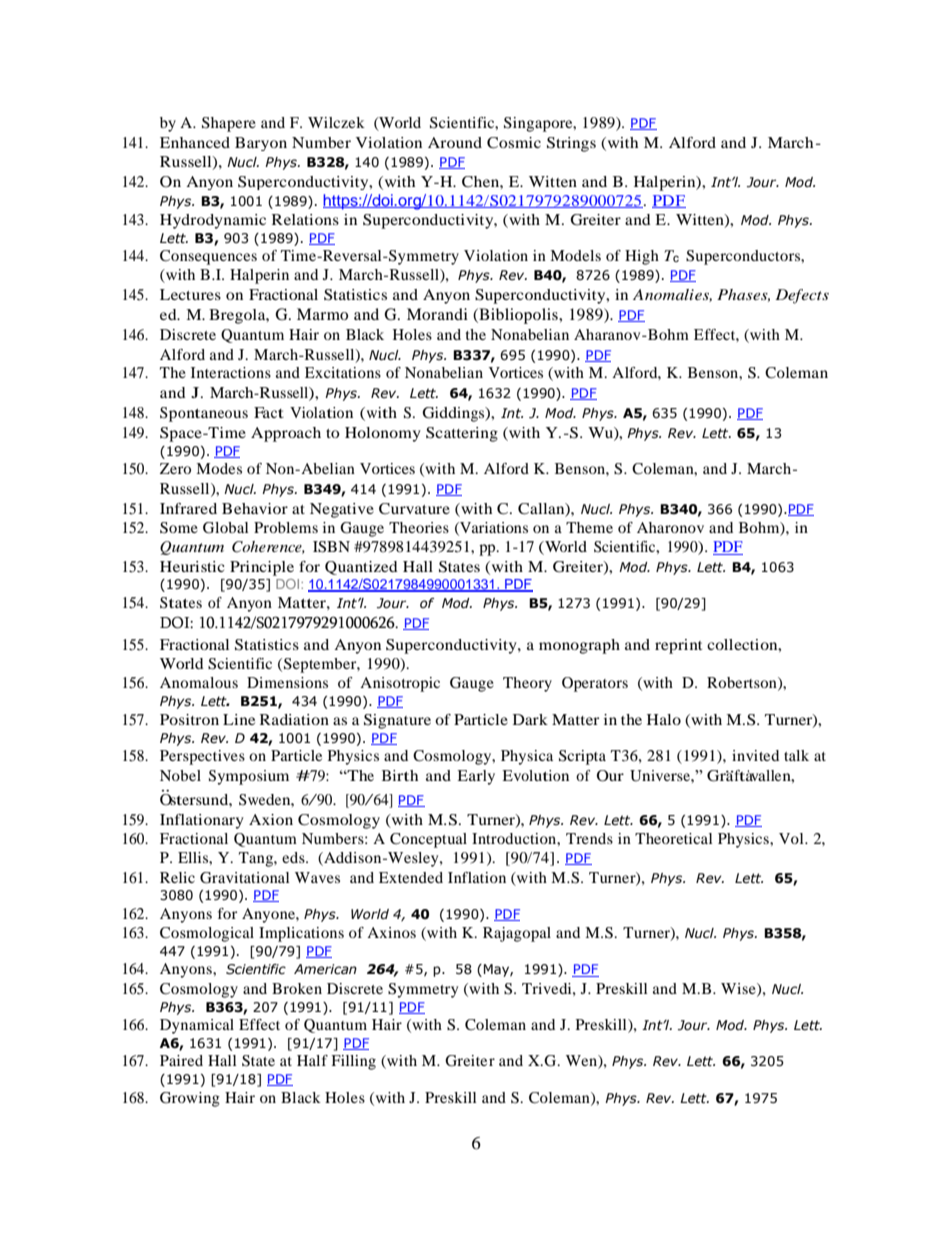 The height and width of the screenshot is (1233, 952). Describe the element at coordinates (514, 143) in the screenshot. I see `Cosmic` at that location.
